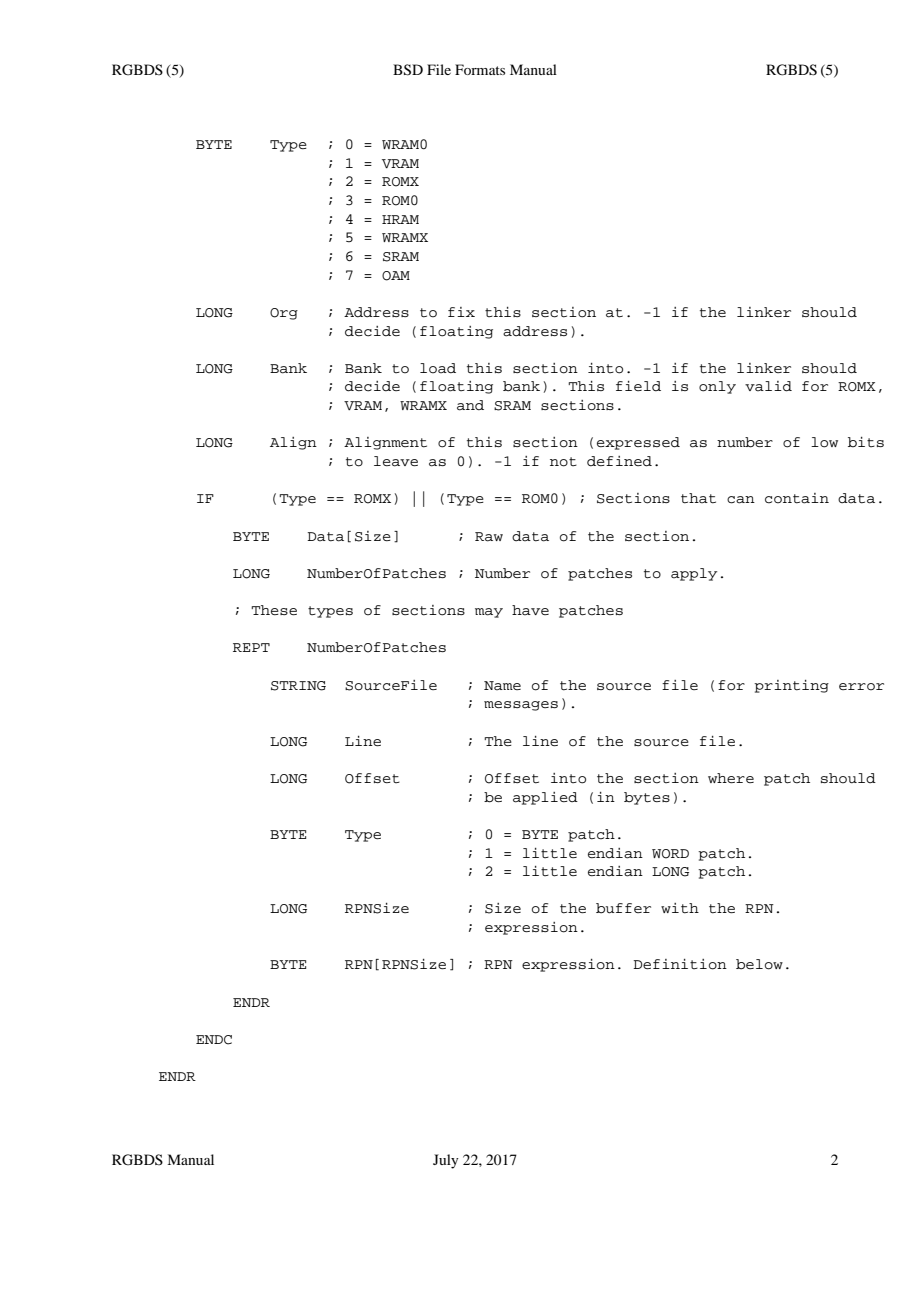 The width and height of the document is (924, 1308). I want to click on Formats, so click(480, 69).
